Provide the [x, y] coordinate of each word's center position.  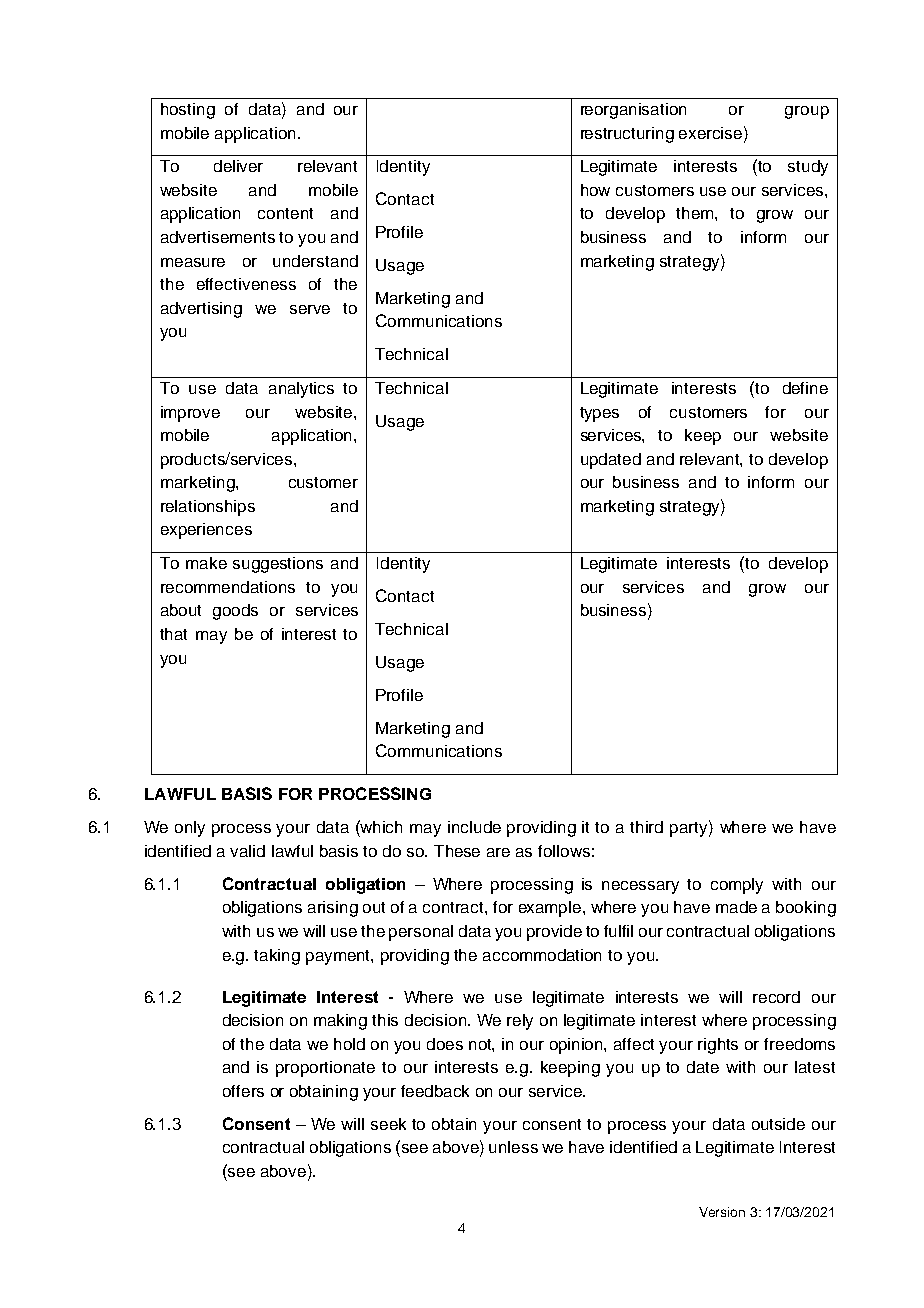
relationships [208, 508]
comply [737, 886]
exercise [712, 132]
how [595, 190]
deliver [238, 166]
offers [243, 1091]
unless [513, 1147]
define [805, 388]
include [474, 827]
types [599, 414]
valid [247, 851]
